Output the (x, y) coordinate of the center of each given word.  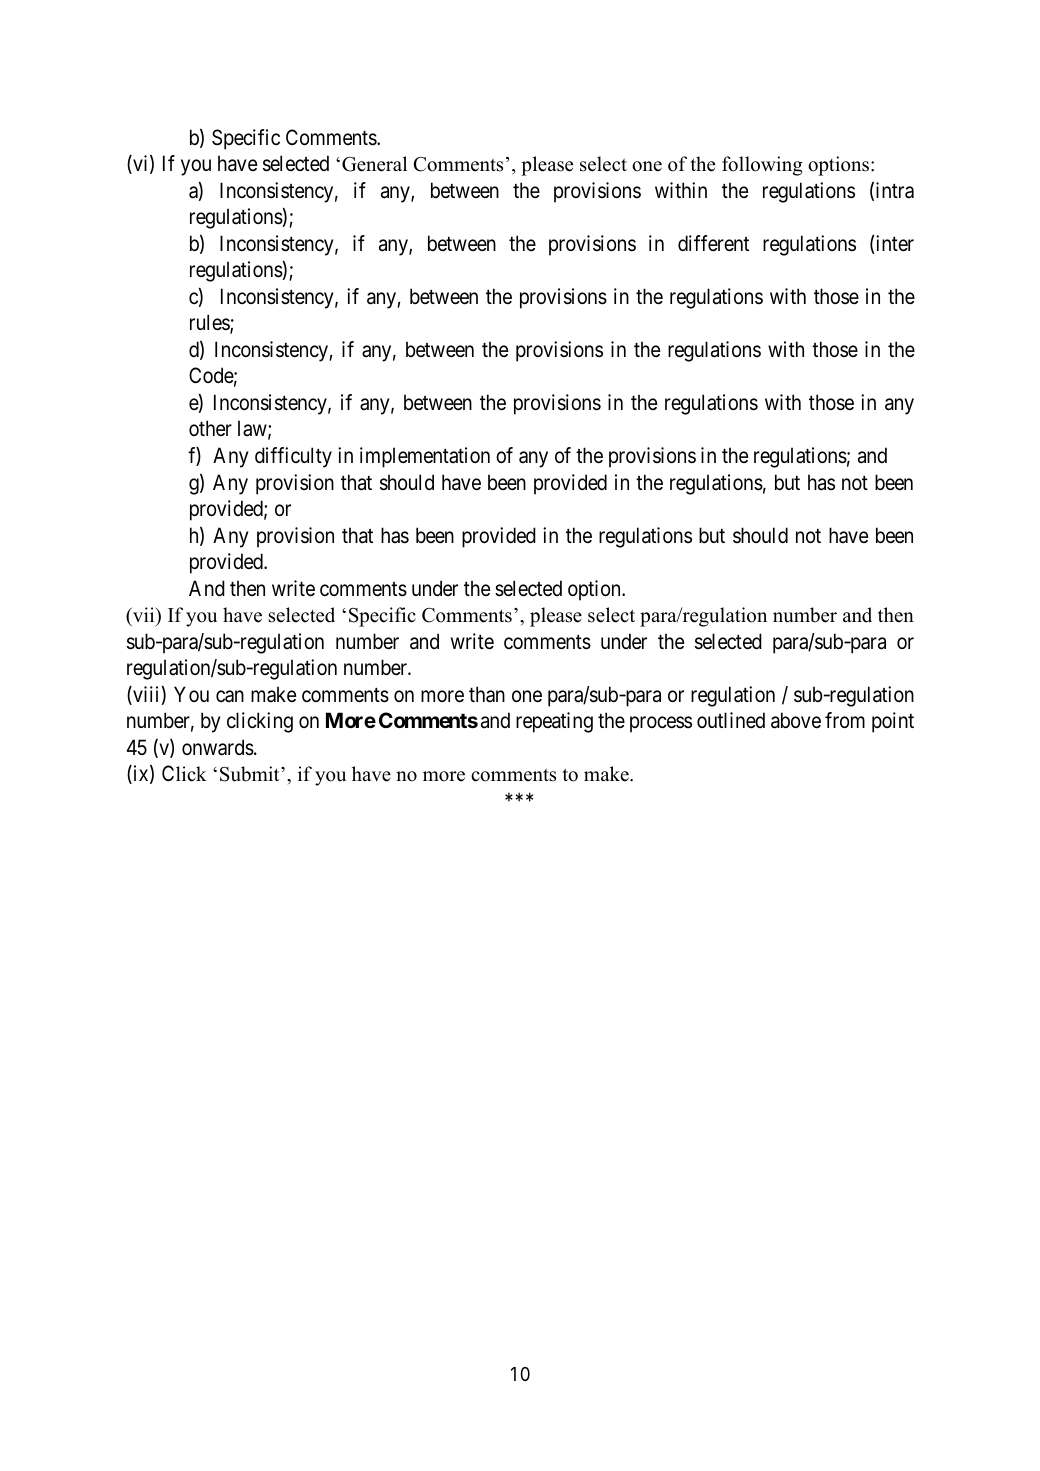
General (374, 164)
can (230, 696)
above (796, 720)
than (487, 694)
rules (210, 324)
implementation (425, 457)
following (762, 166)
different (713, 243)
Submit (251, 774)
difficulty (293, 457)
